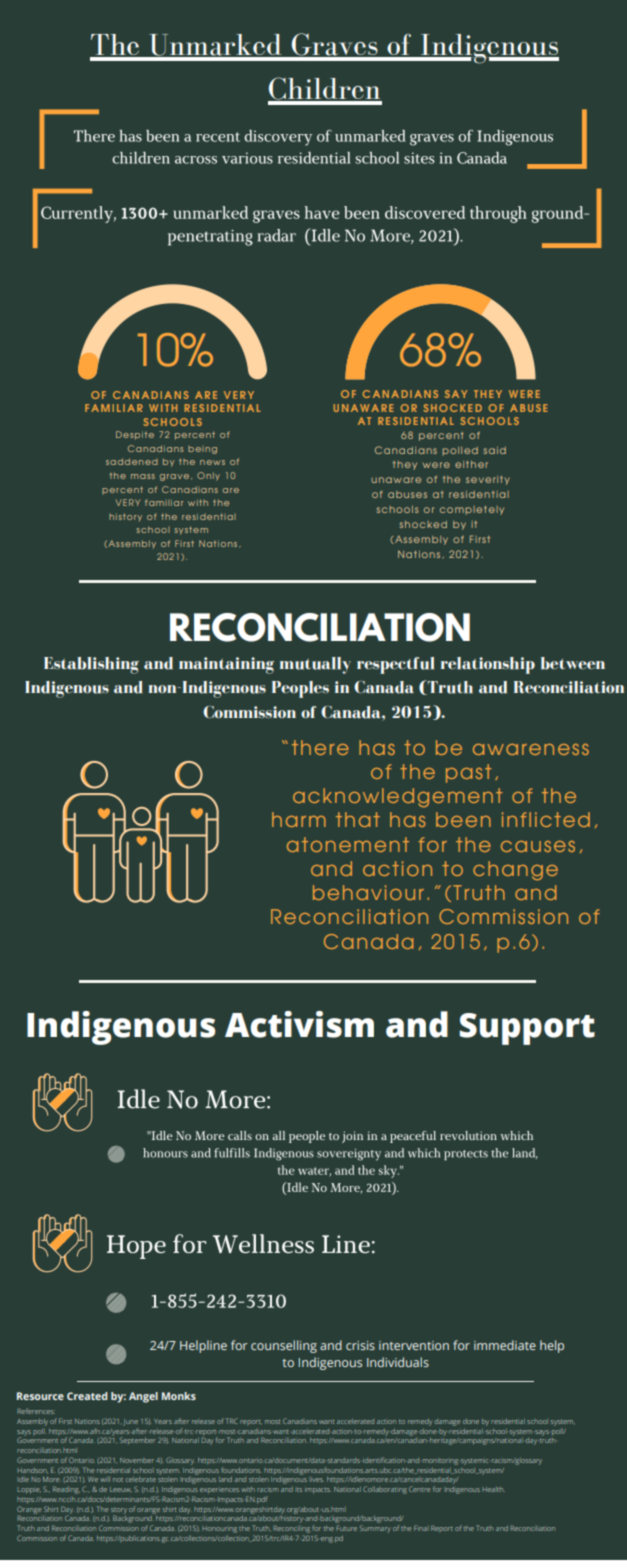 This image has width=627, height=1568. What do you see at coordinates (212, 462) in the image?
I see `news` at bounding box center [212, 462].
